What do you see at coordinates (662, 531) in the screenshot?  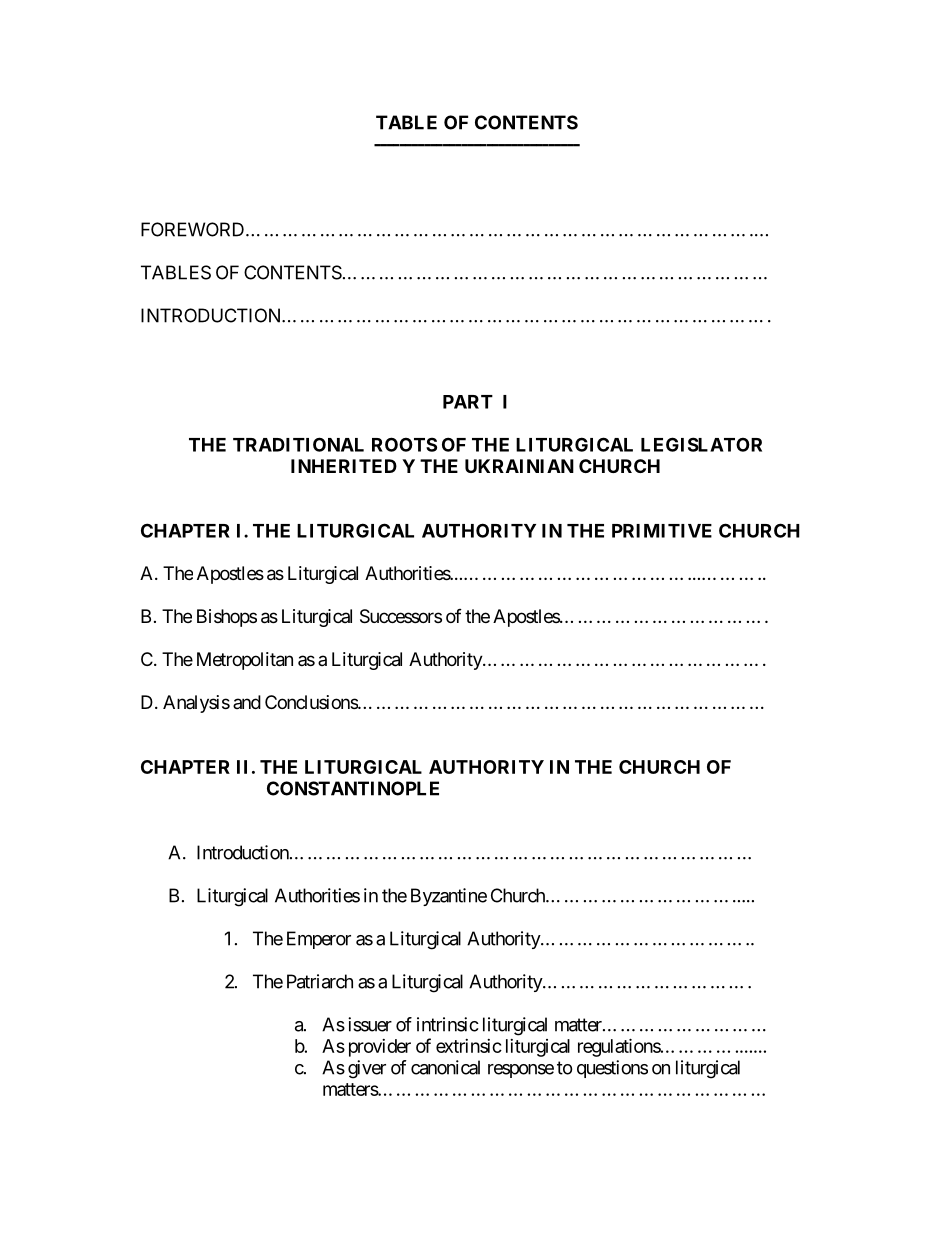 I see `PRIMITIVE` at bounding box center [662, 531].
